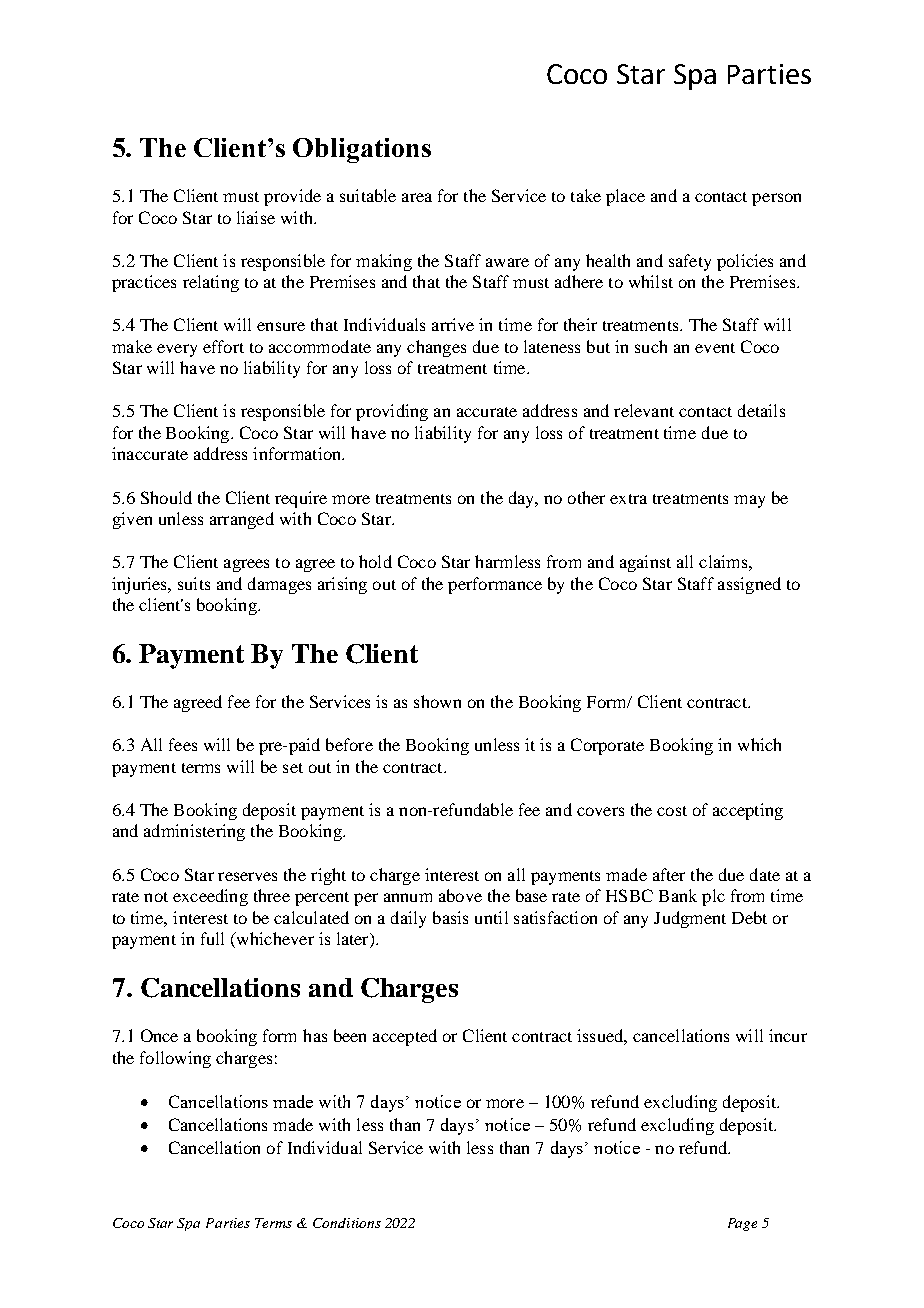  Describe the element at coordinates (405, 1037) in the document. I see `accepted` at that location.
